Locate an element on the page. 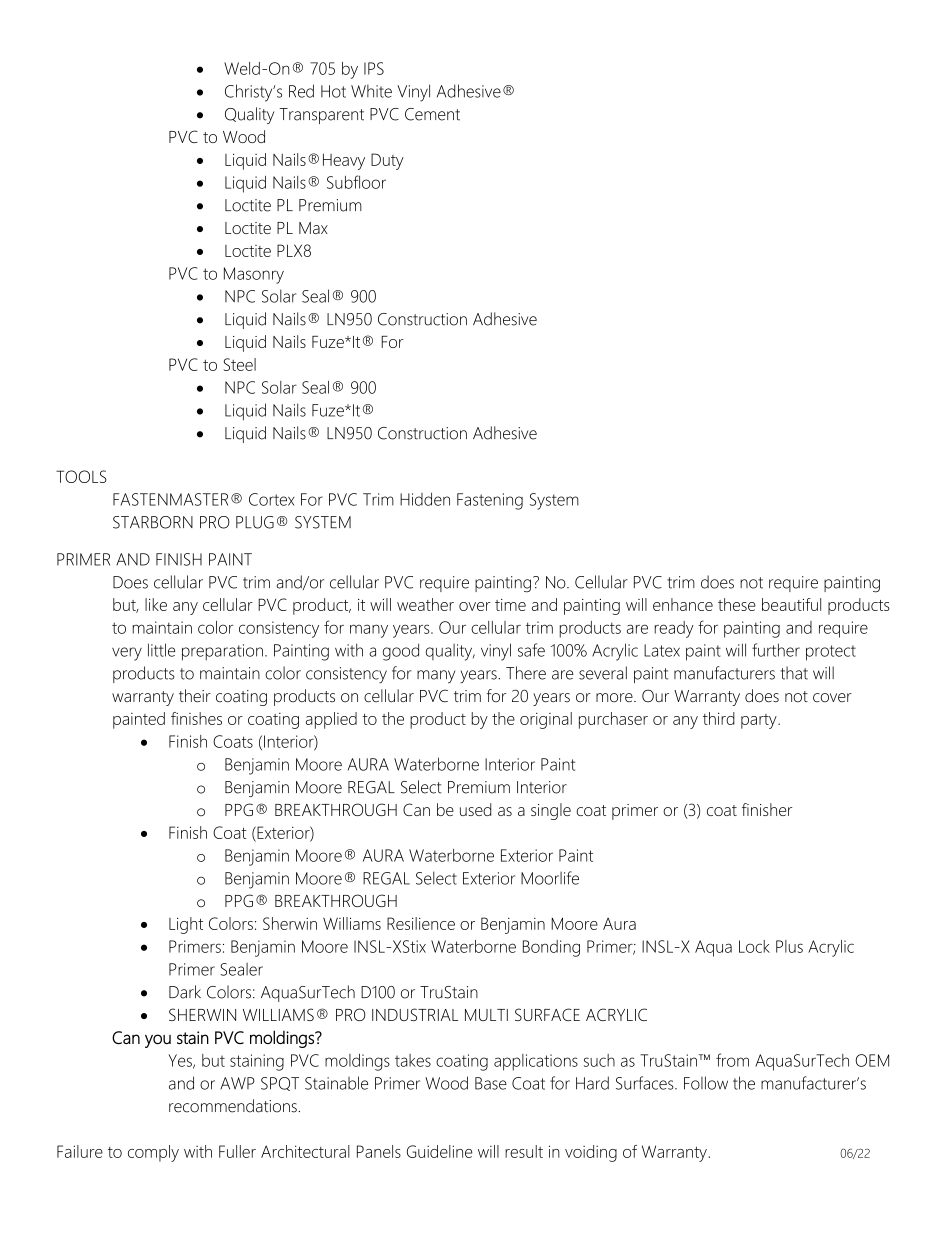 The height and width of the image is (1233, 952). Fastening is located at coordinates (490, 501).
